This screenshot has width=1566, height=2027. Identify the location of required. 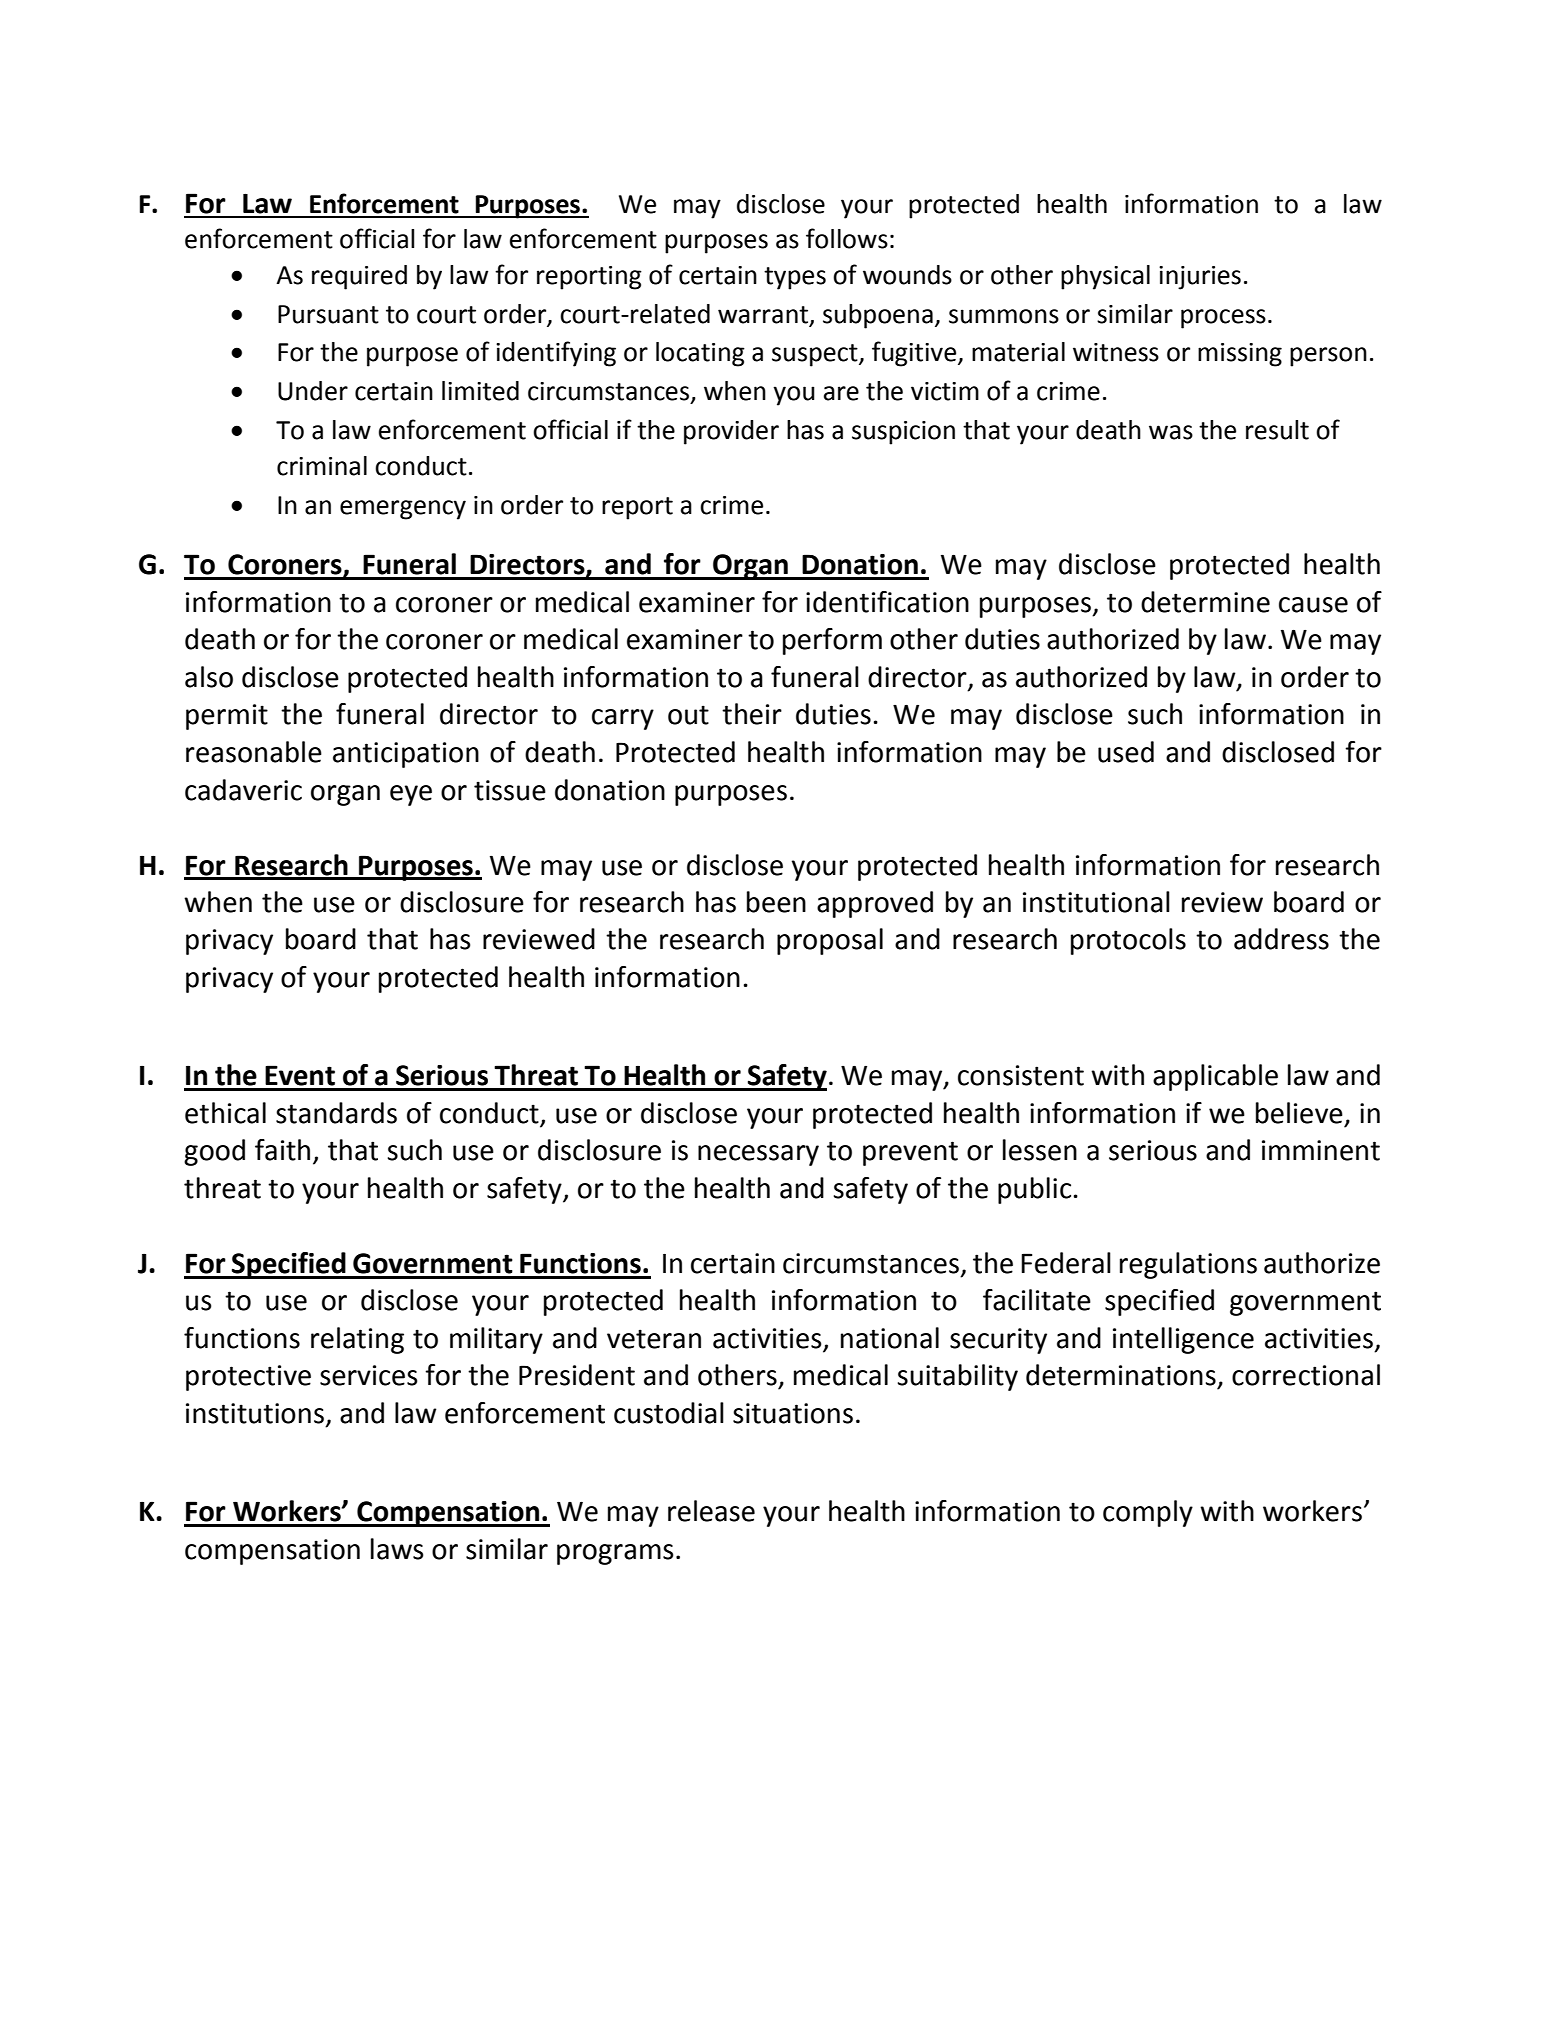
(359, 277).
